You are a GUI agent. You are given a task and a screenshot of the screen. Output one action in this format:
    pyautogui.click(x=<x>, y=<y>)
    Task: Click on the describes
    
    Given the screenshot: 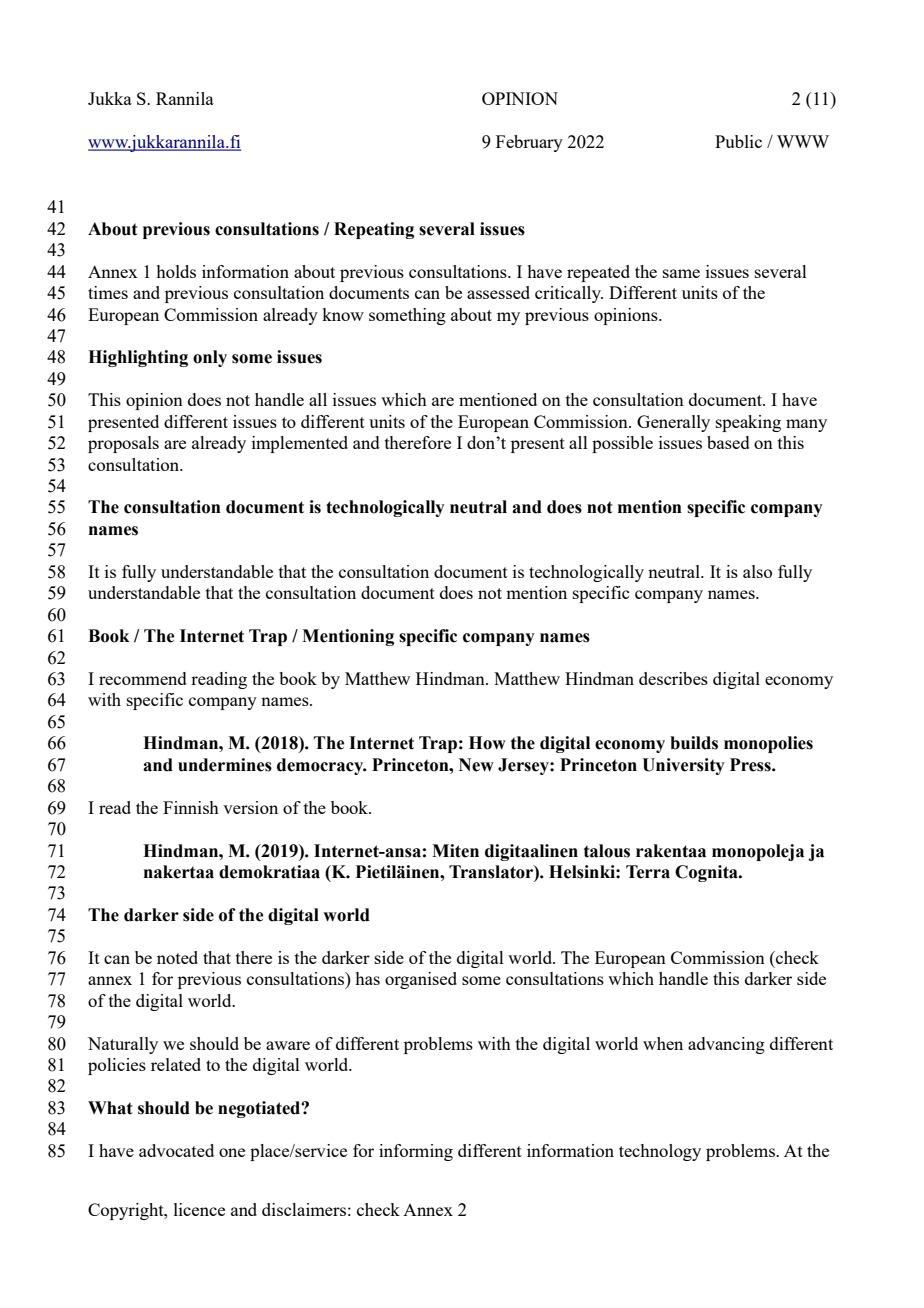 What is the action you would take?
    pyautogui.click(x=673, y=678)
